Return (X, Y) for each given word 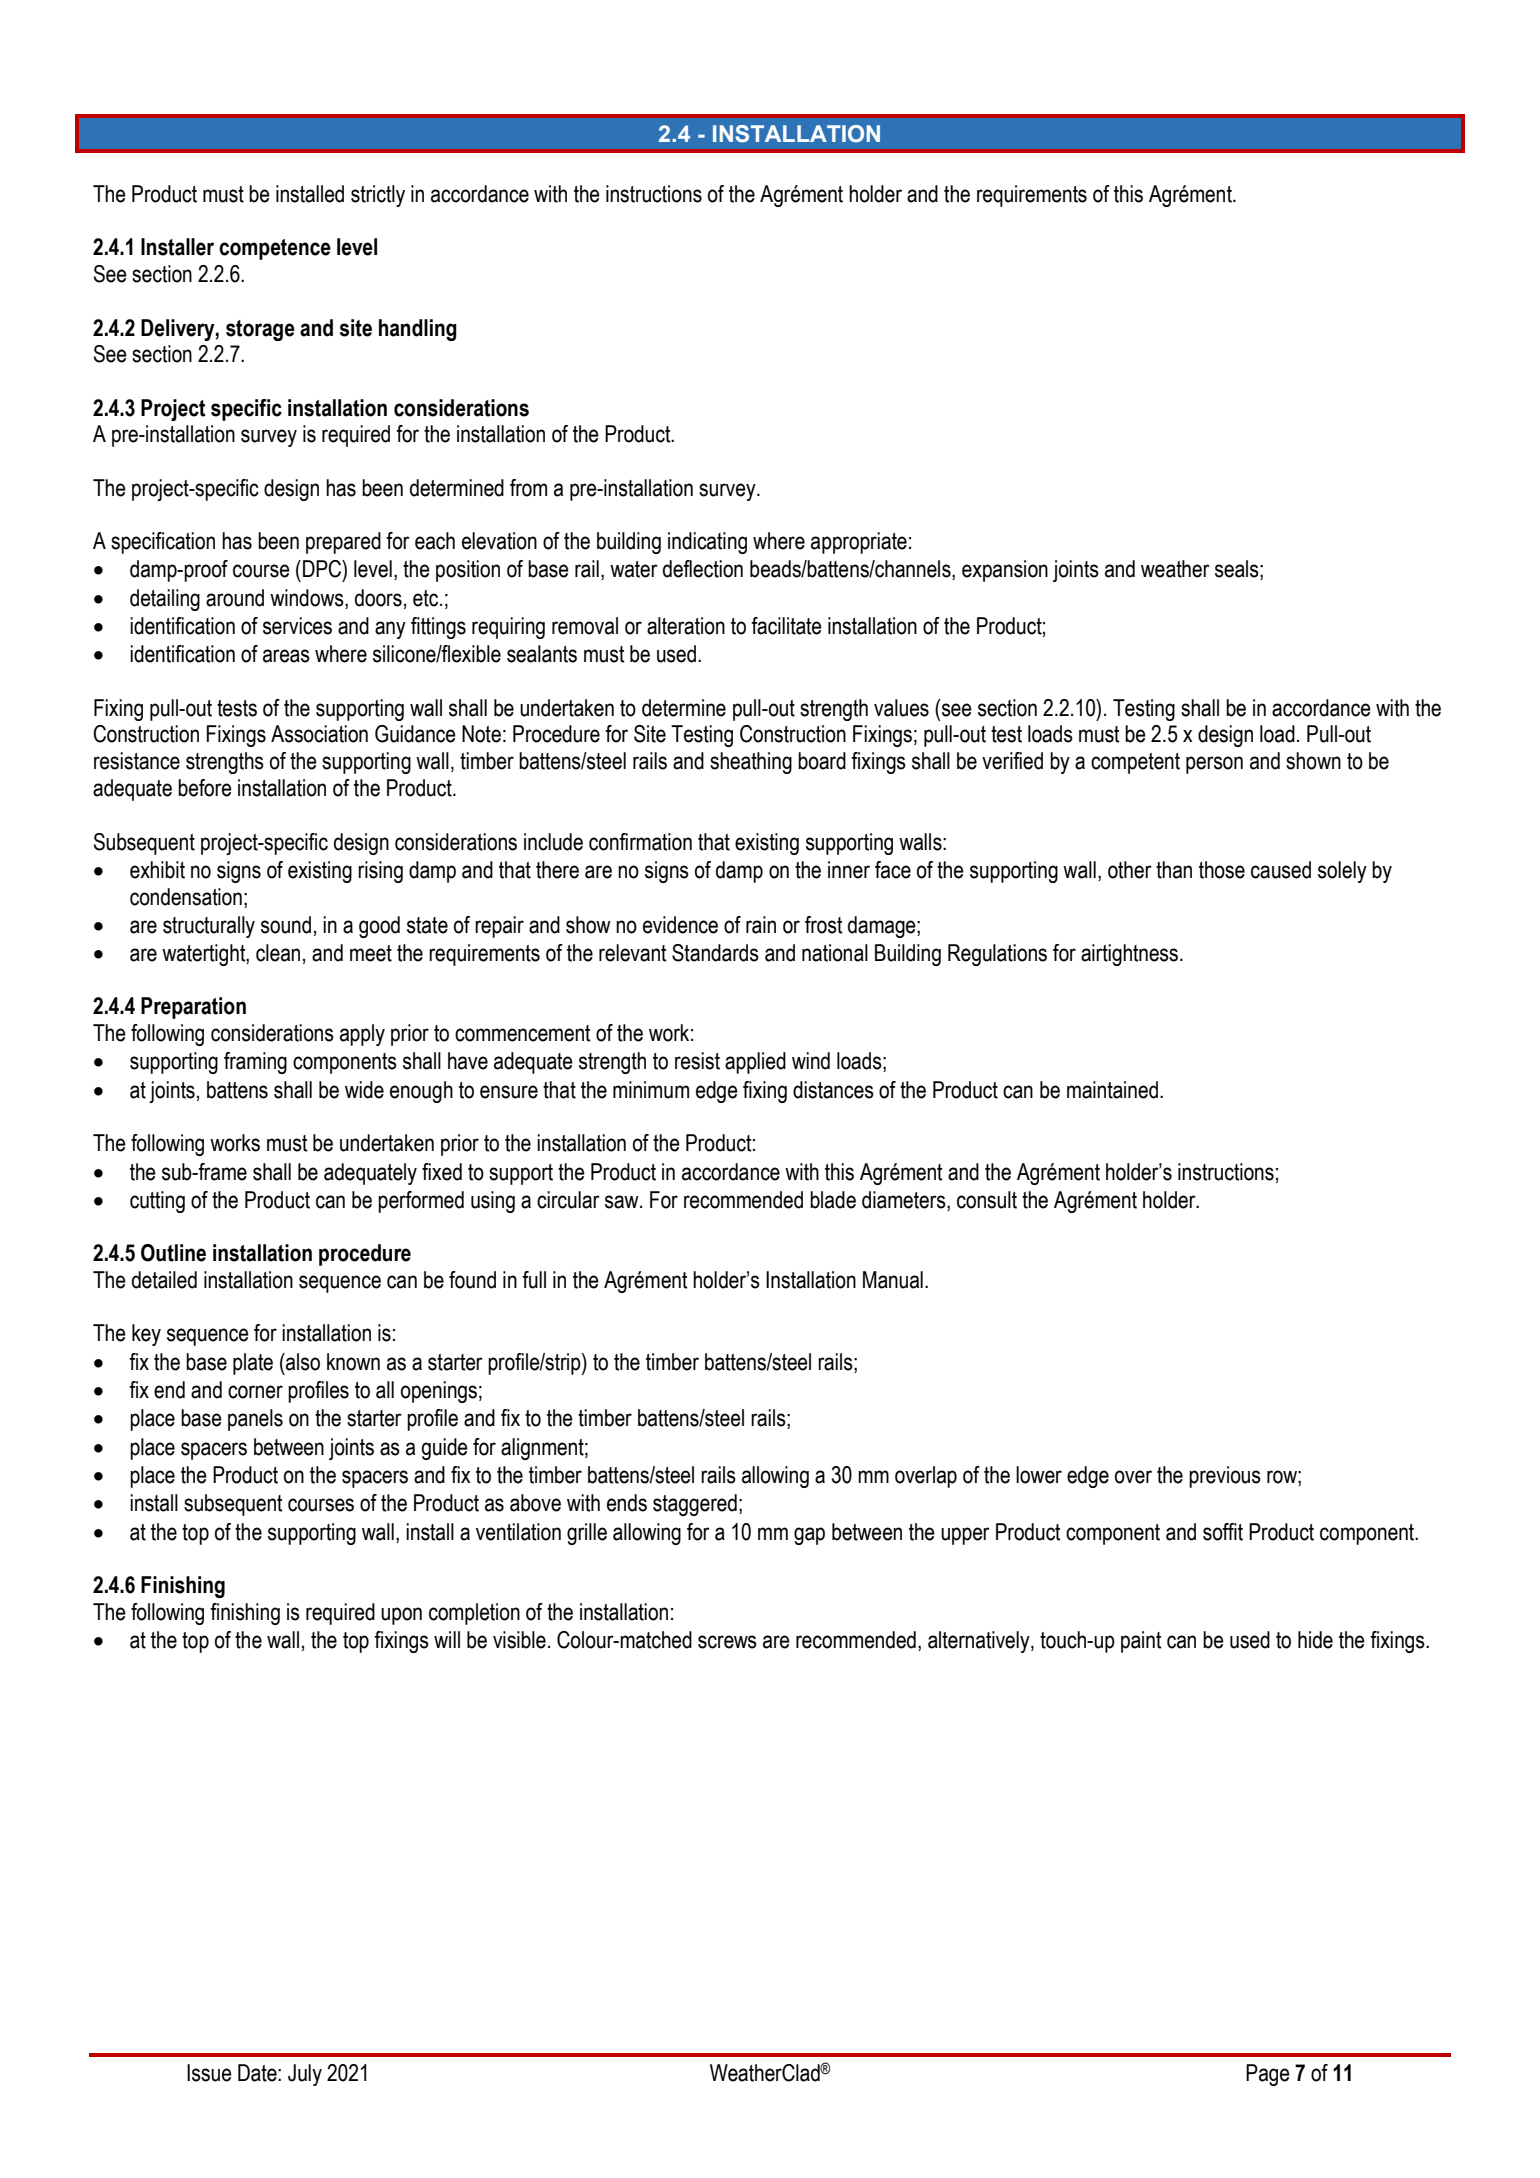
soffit (1223, 1532)
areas (286, 656)
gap (809, 1536)
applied (755, 1063)
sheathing (751, 763)
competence (275, 249)
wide (364, 1090)
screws (727, 1642)
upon (401, 1616)
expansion (1005, 571)
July (305, 2075)
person (1214, 765)
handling (418, 330)
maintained (1112, 1090)
